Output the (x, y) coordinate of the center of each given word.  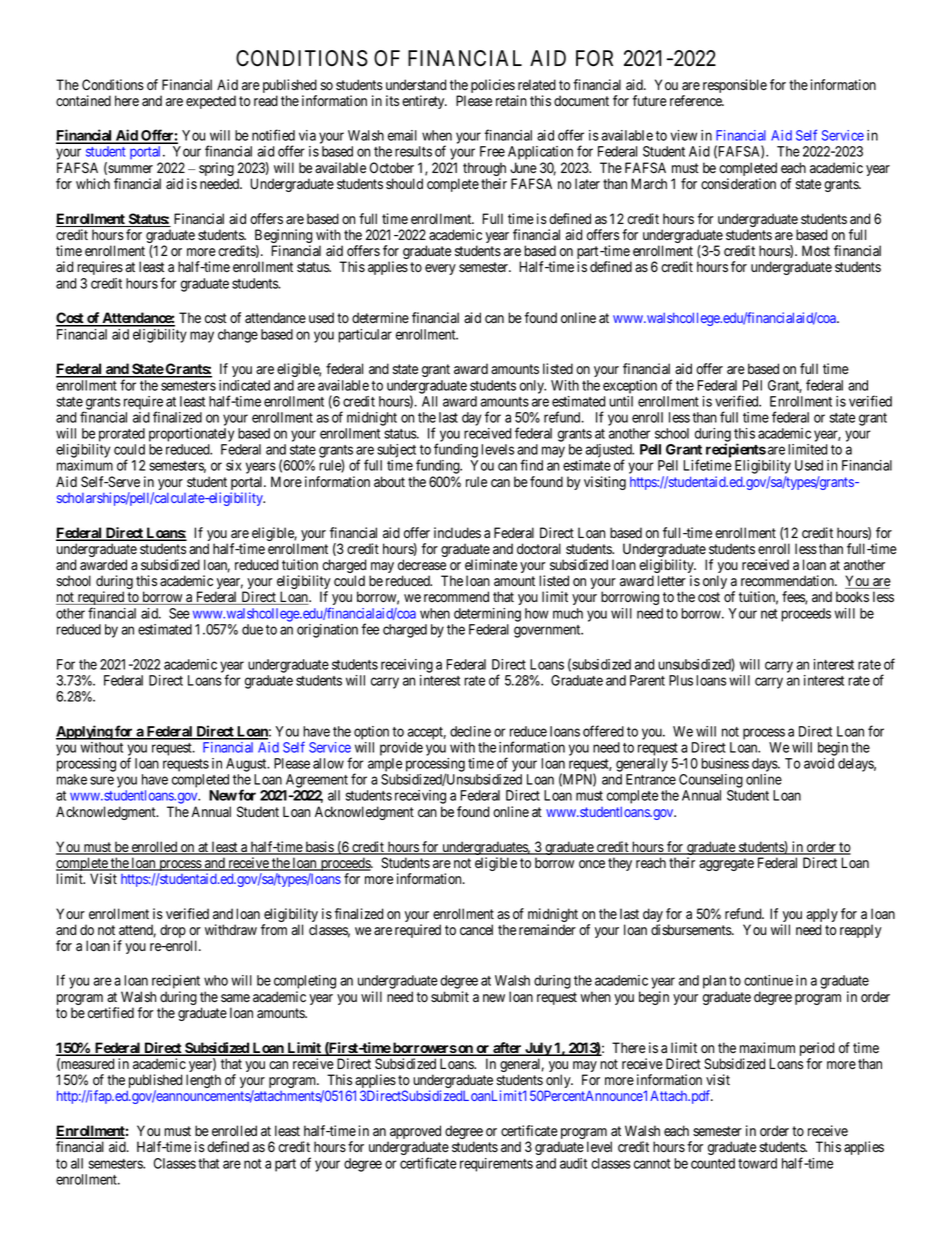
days (765, 765)
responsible (735, 86)
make (72, 779)
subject (396, 451)
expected (211, 102)
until (621, 401)
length (203, 1081)
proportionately (191, 435)
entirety (424, 102)
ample (385, 765)
